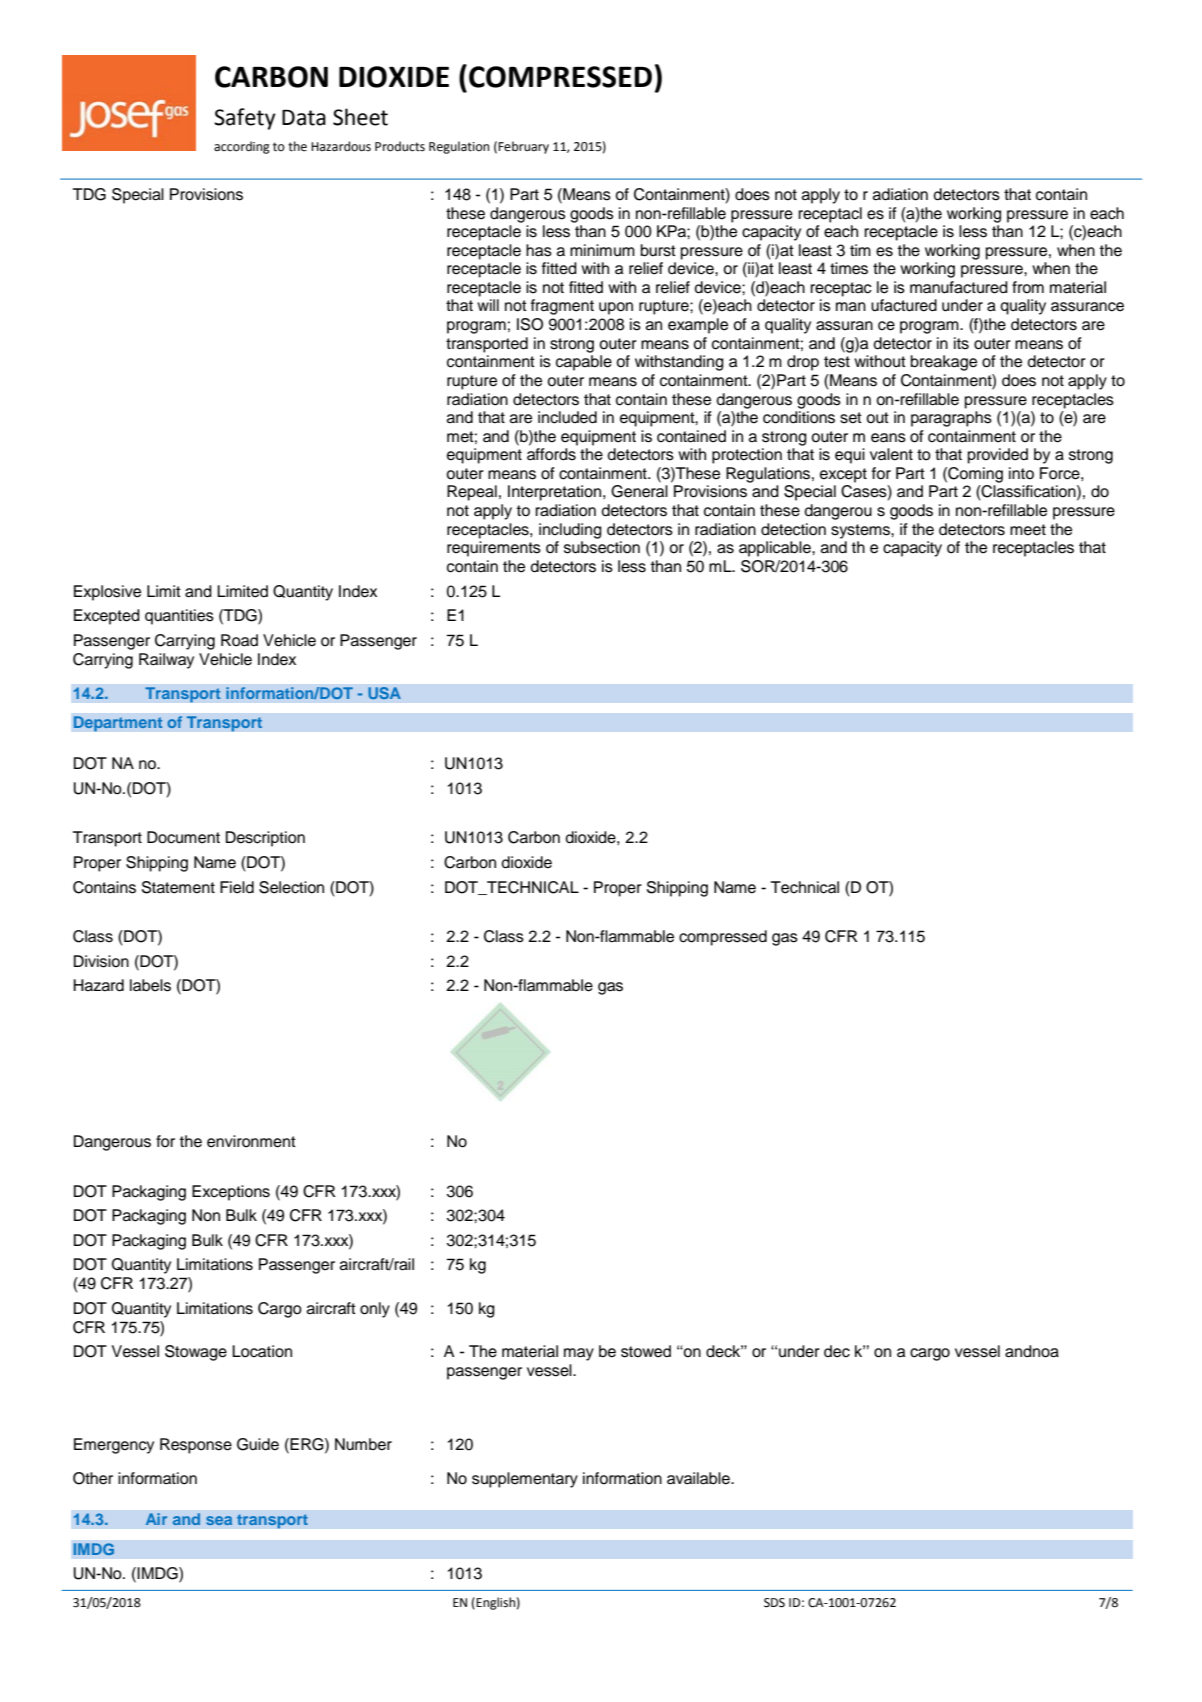  Describe the element at coordinates (242, 147) in the document. I see `according` at that location.
